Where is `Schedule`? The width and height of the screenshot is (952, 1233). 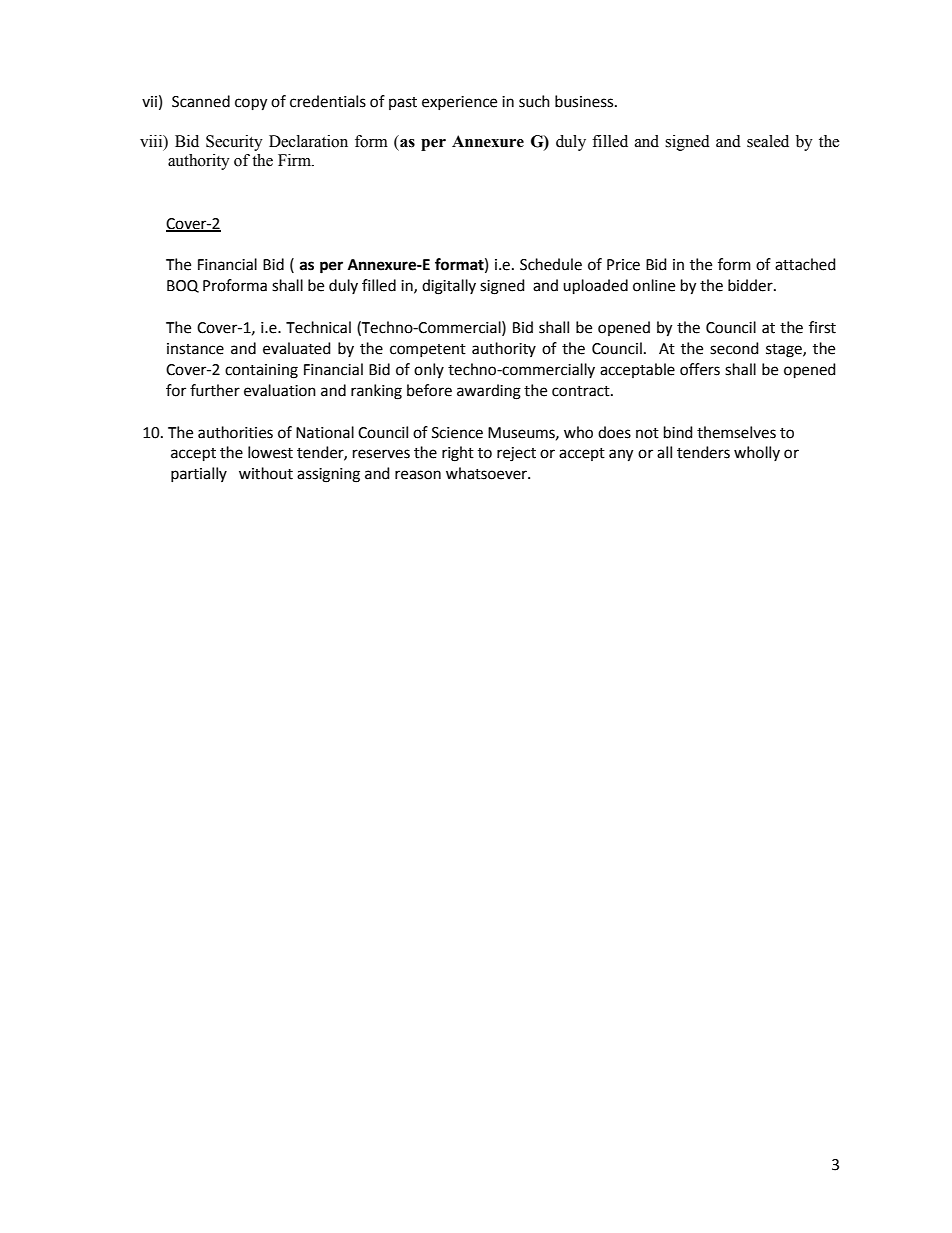
Schedule is located at coordinates (551, 264).
